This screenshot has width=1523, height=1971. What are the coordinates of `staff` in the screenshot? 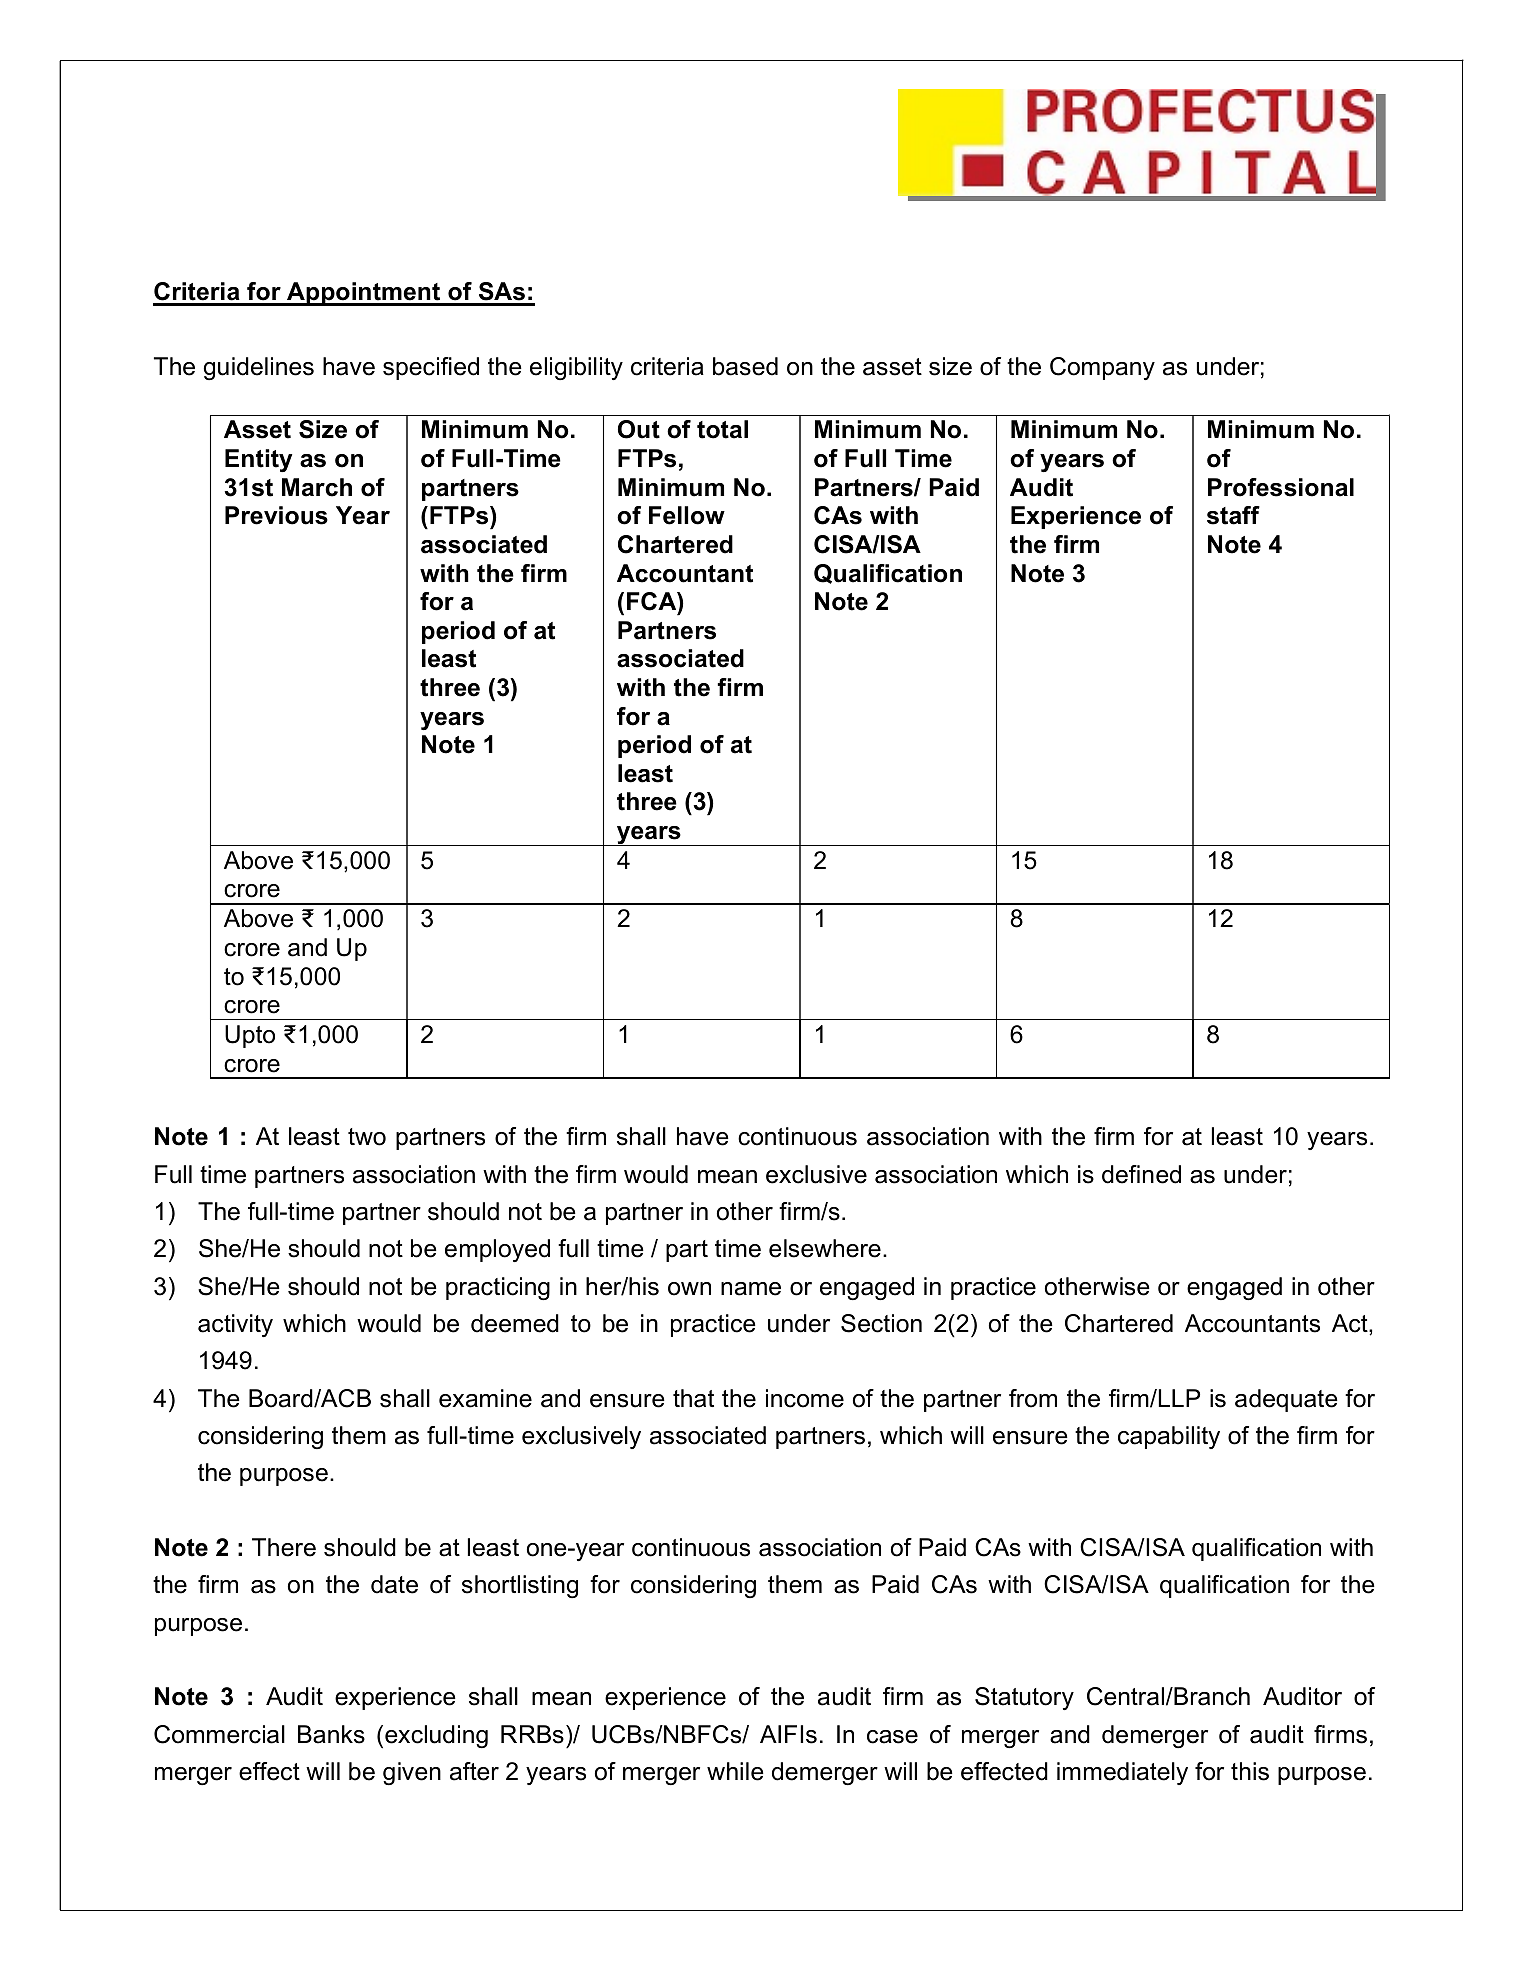 It's located at (1233, 515).
